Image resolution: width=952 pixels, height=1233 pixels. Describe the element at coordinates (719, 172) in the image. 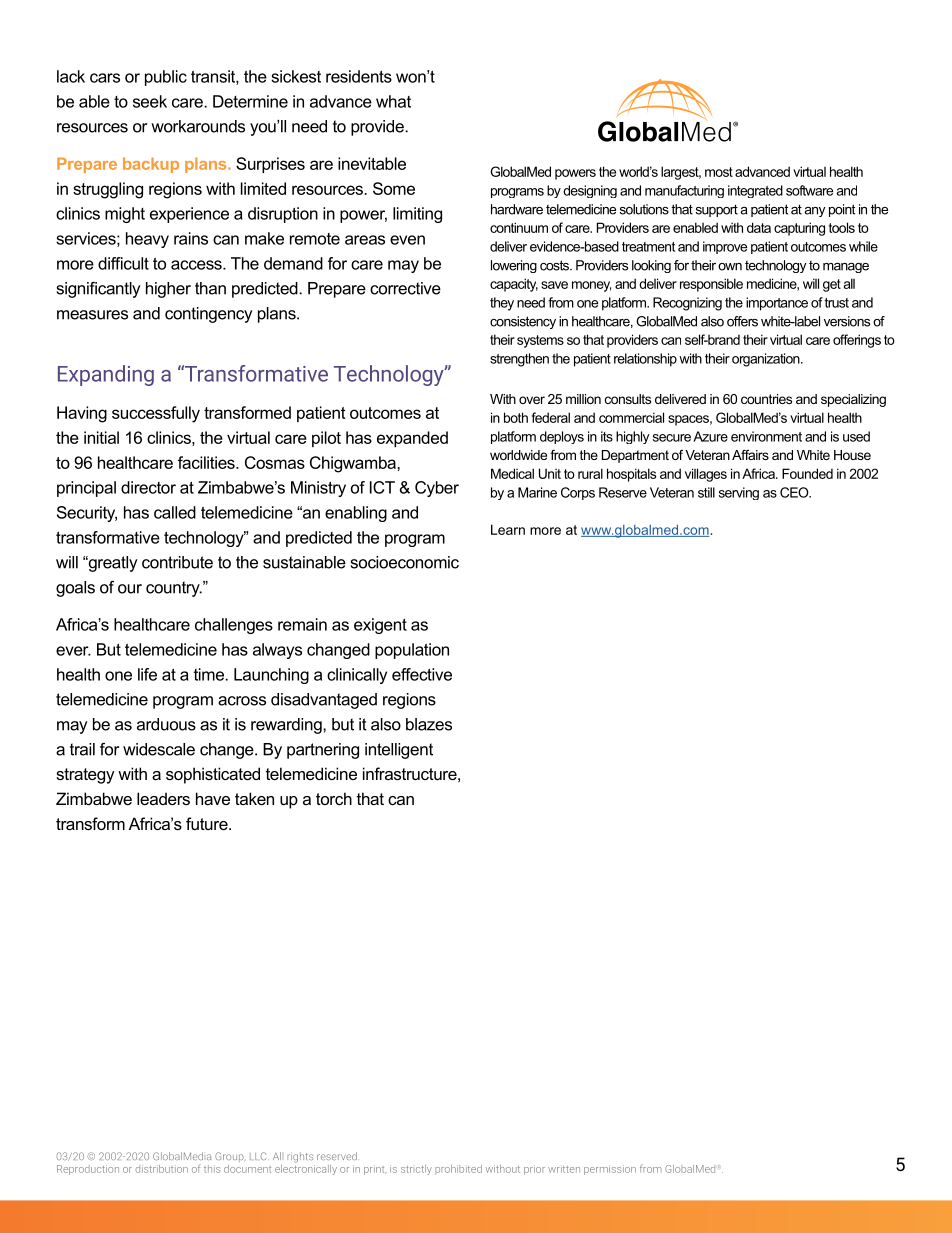

I see `most` at that location.
